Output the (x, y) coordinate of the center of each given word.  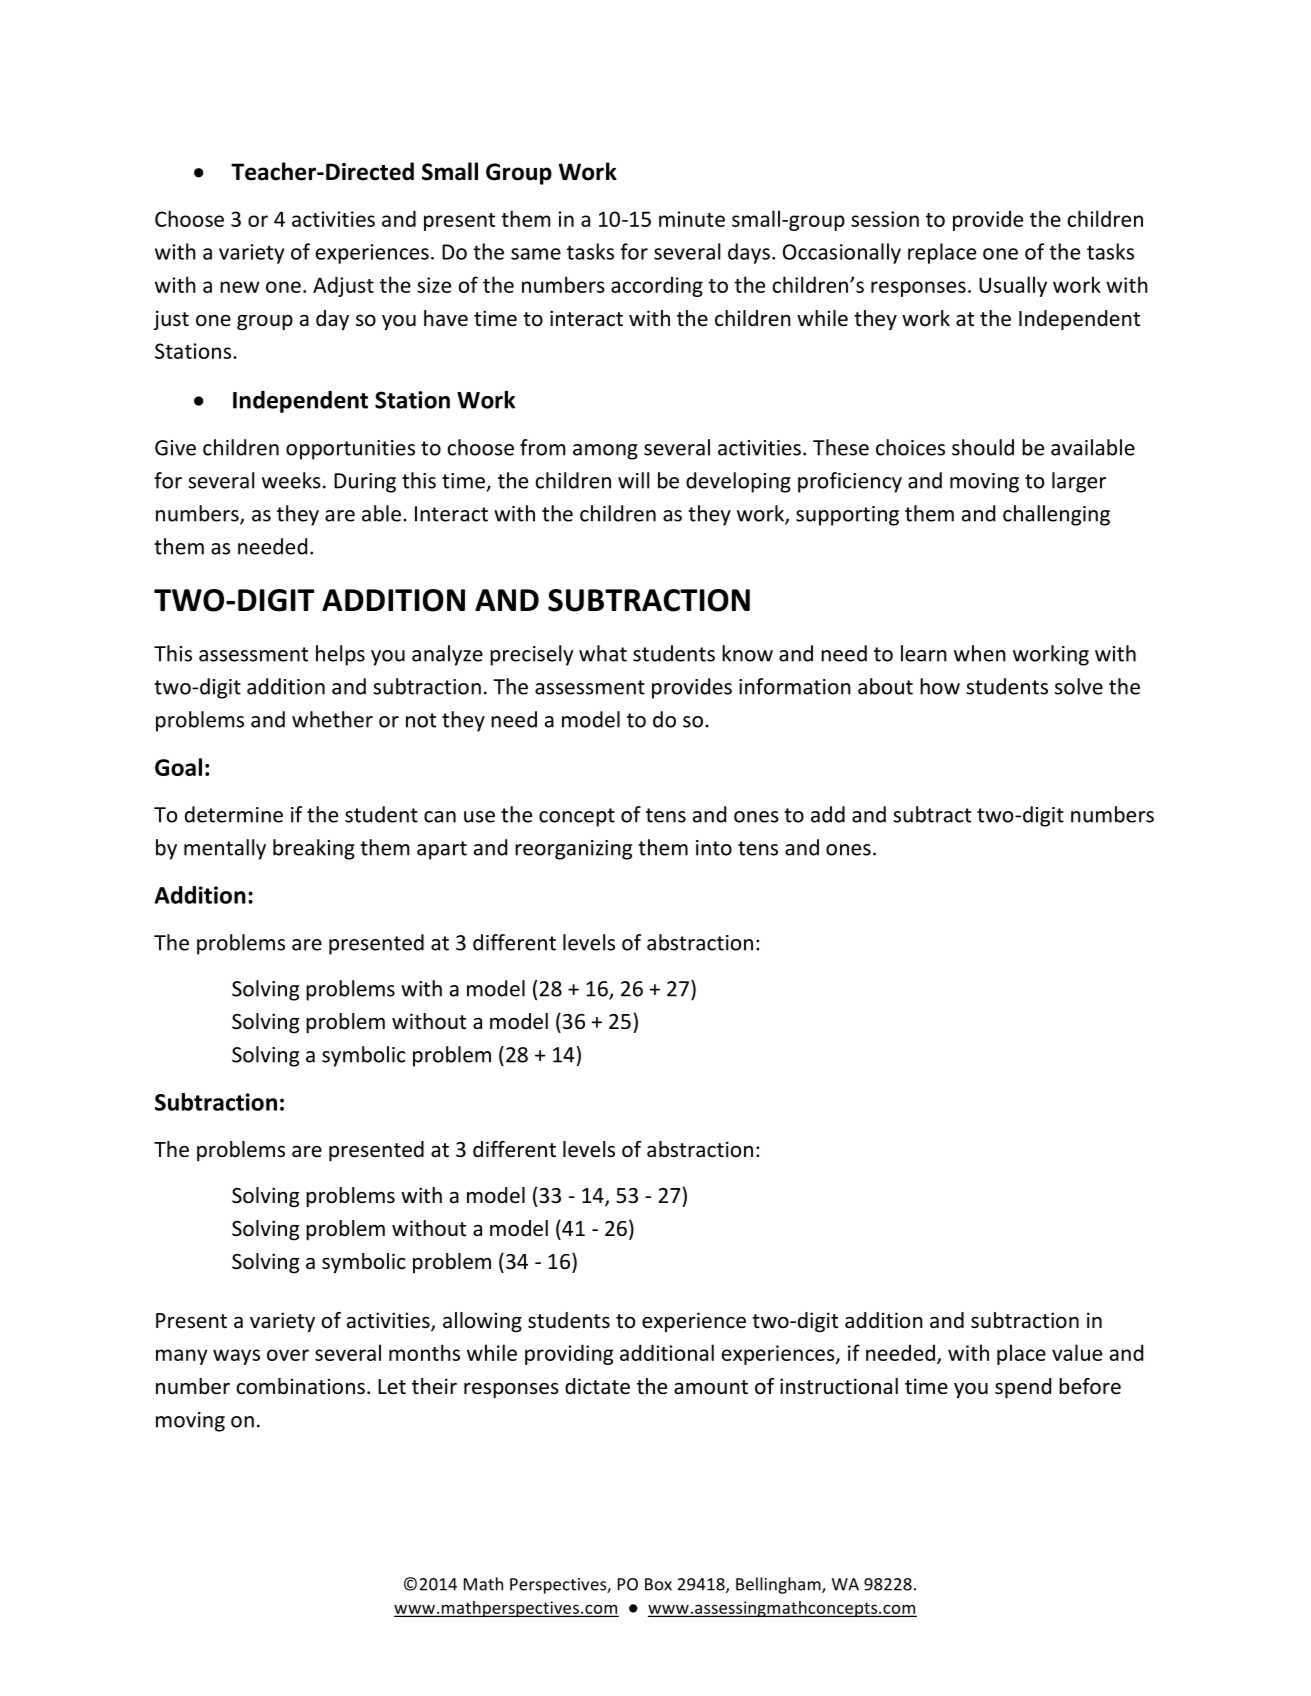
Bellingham (779, 1585)
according (657, 286)
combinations (301, 1386)
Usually (1013, 286)
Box (658, 1584)
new (240, 287)
